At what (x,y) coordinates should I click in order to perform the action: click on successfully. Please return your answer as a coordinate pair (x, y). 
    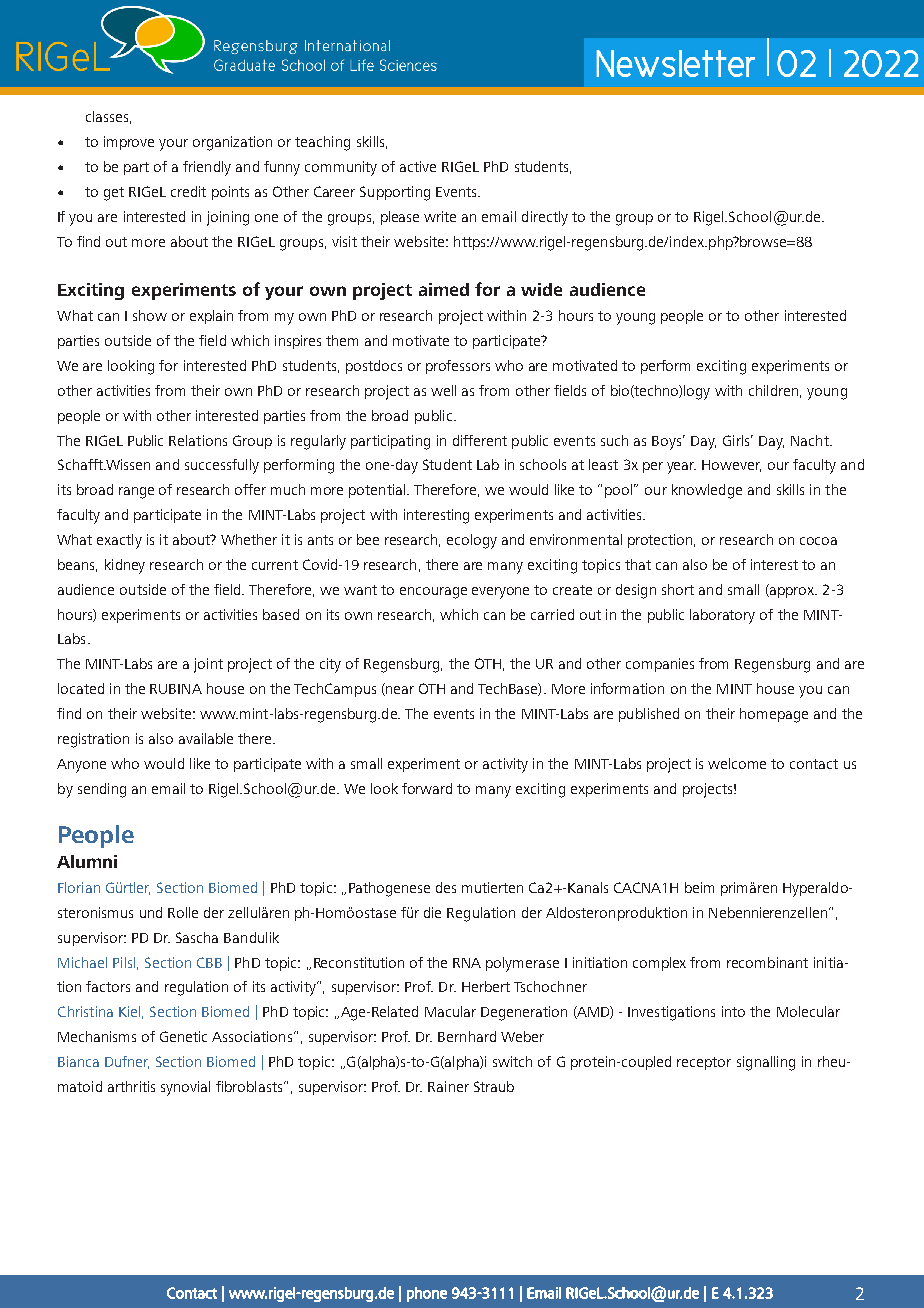
    Looking at the image, I should click on (222, 466).
